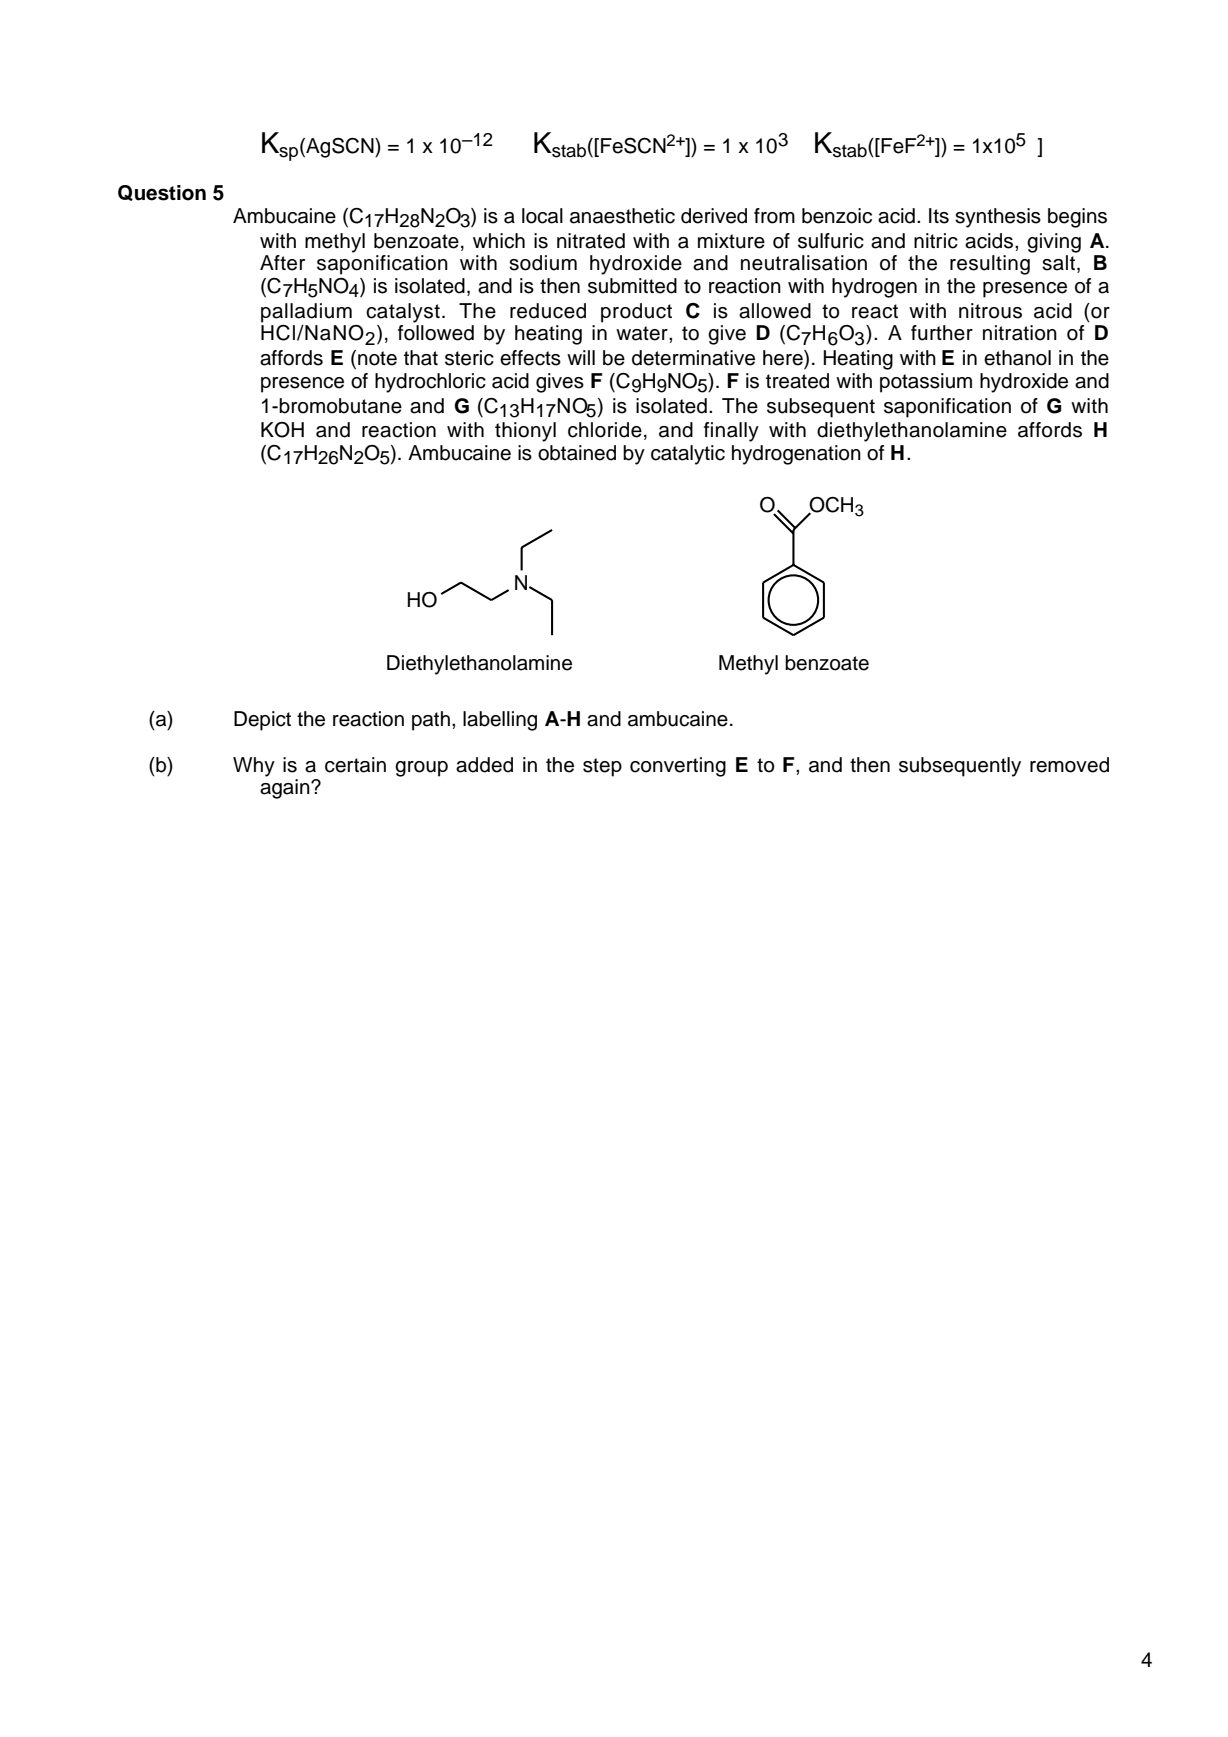 The width and height of the page is (1228, 1737). Describe the element at coordinates (939, 216) in the page. I see `Its` at that location.
